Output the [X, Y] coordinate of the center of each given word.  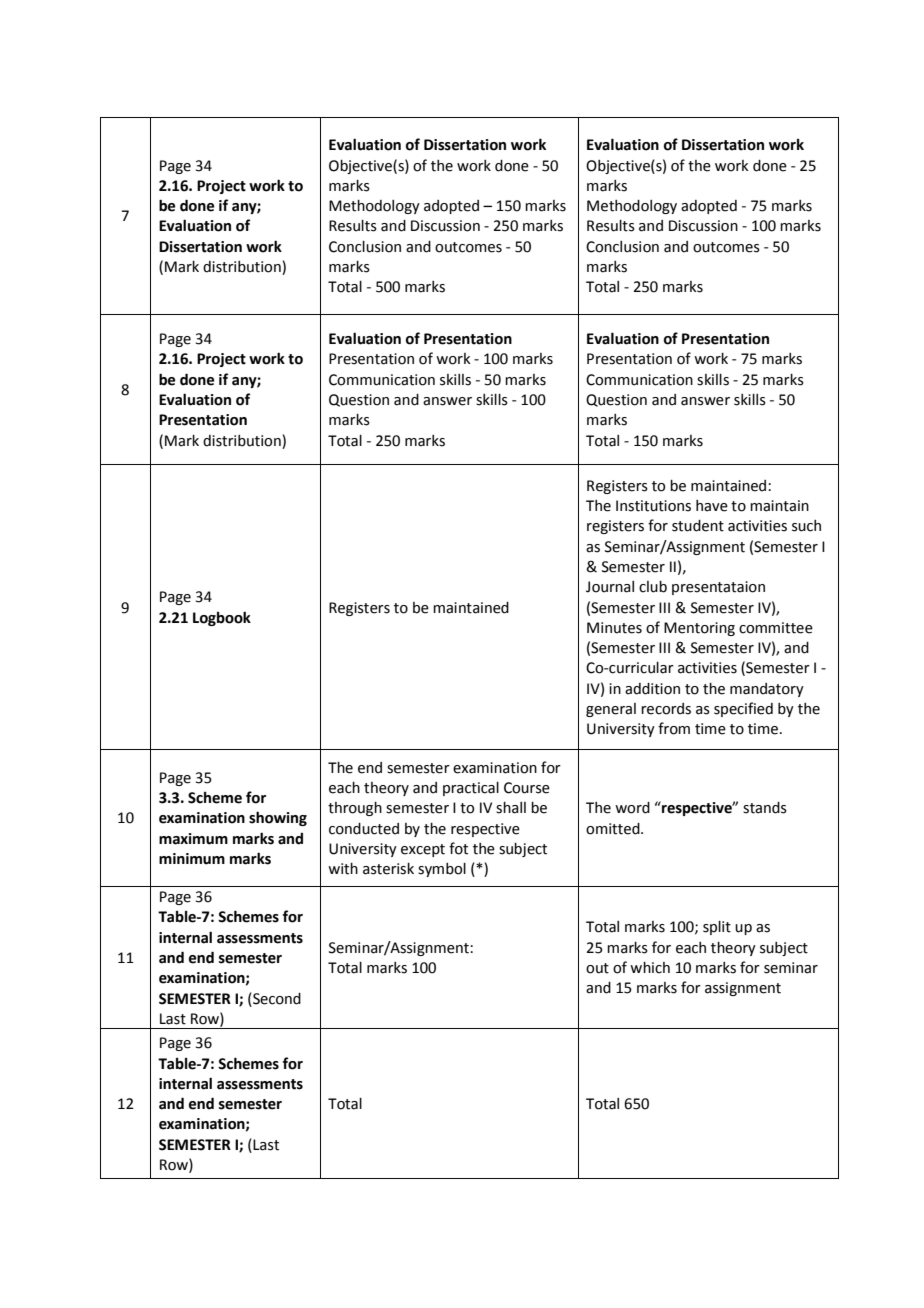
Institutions [653, 506]
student [698, 526]
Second [276, 999]
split [717, 928]
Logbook [222, 618]
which [650, 968]
